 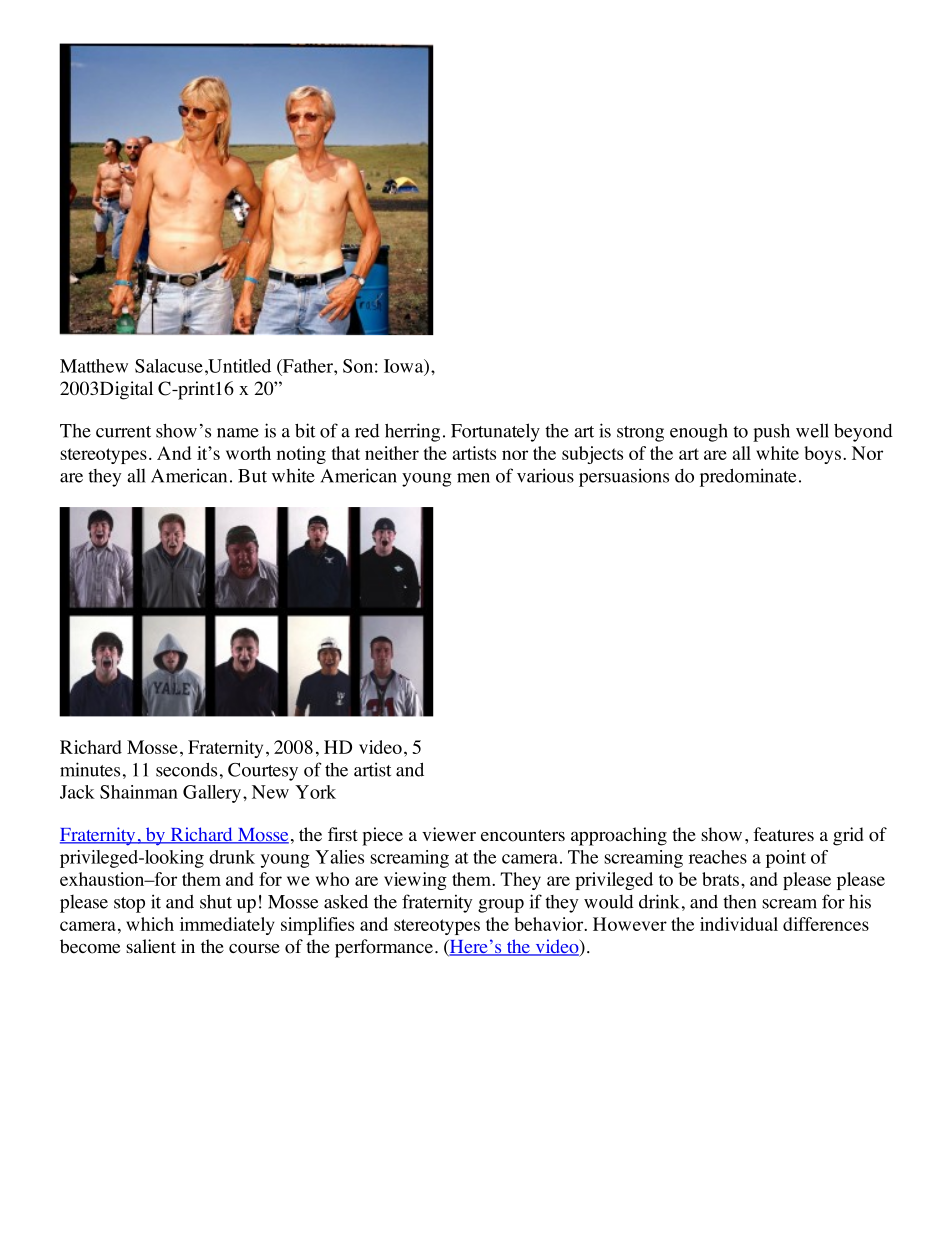 What do you see at coordinates (748, 477) in the document?
I see `predominate` at bounding box center [748, 477].
